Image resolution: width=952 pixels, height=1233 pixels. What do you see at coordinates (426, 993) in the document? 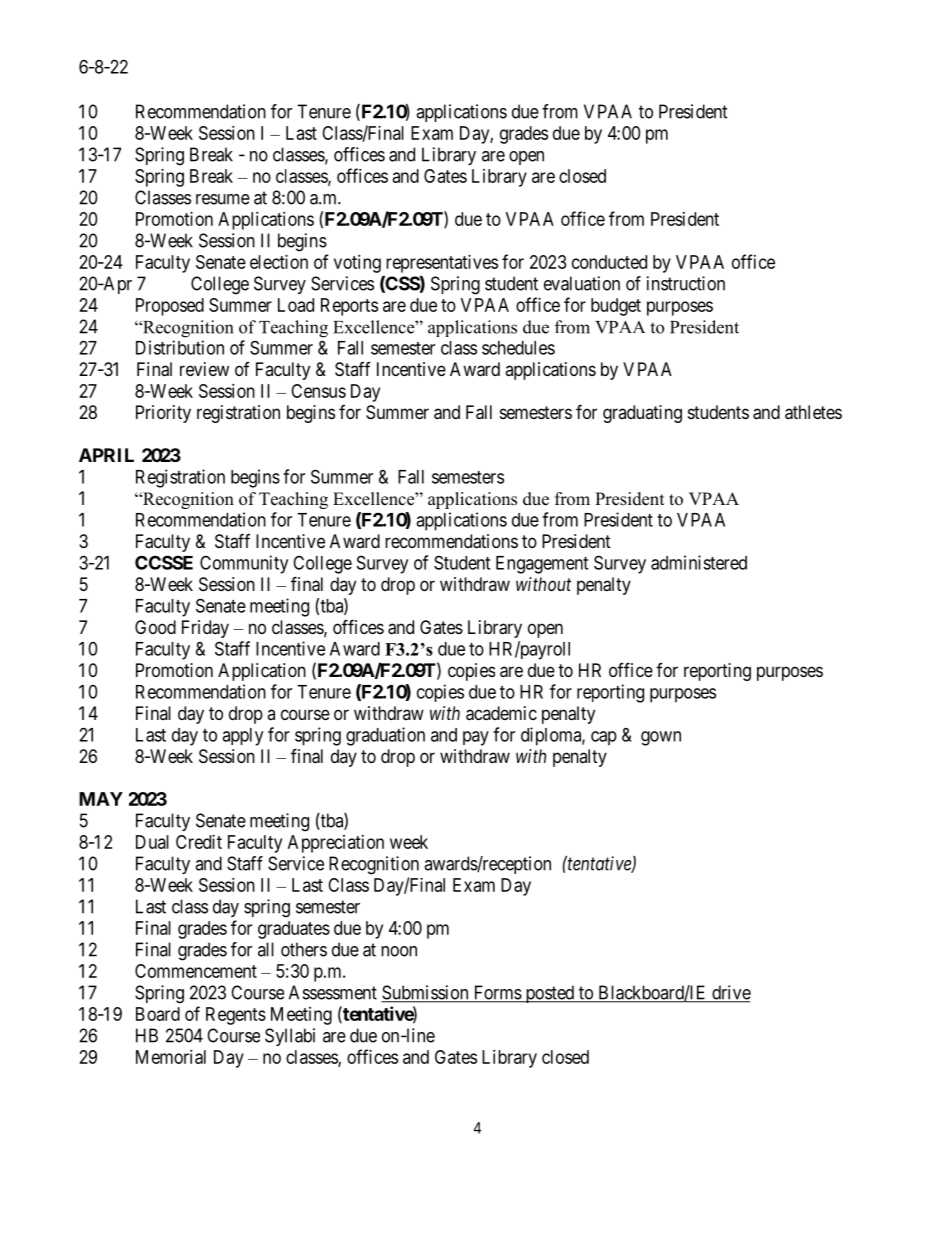
I see `Submission` at bounding box center [426, 993].
